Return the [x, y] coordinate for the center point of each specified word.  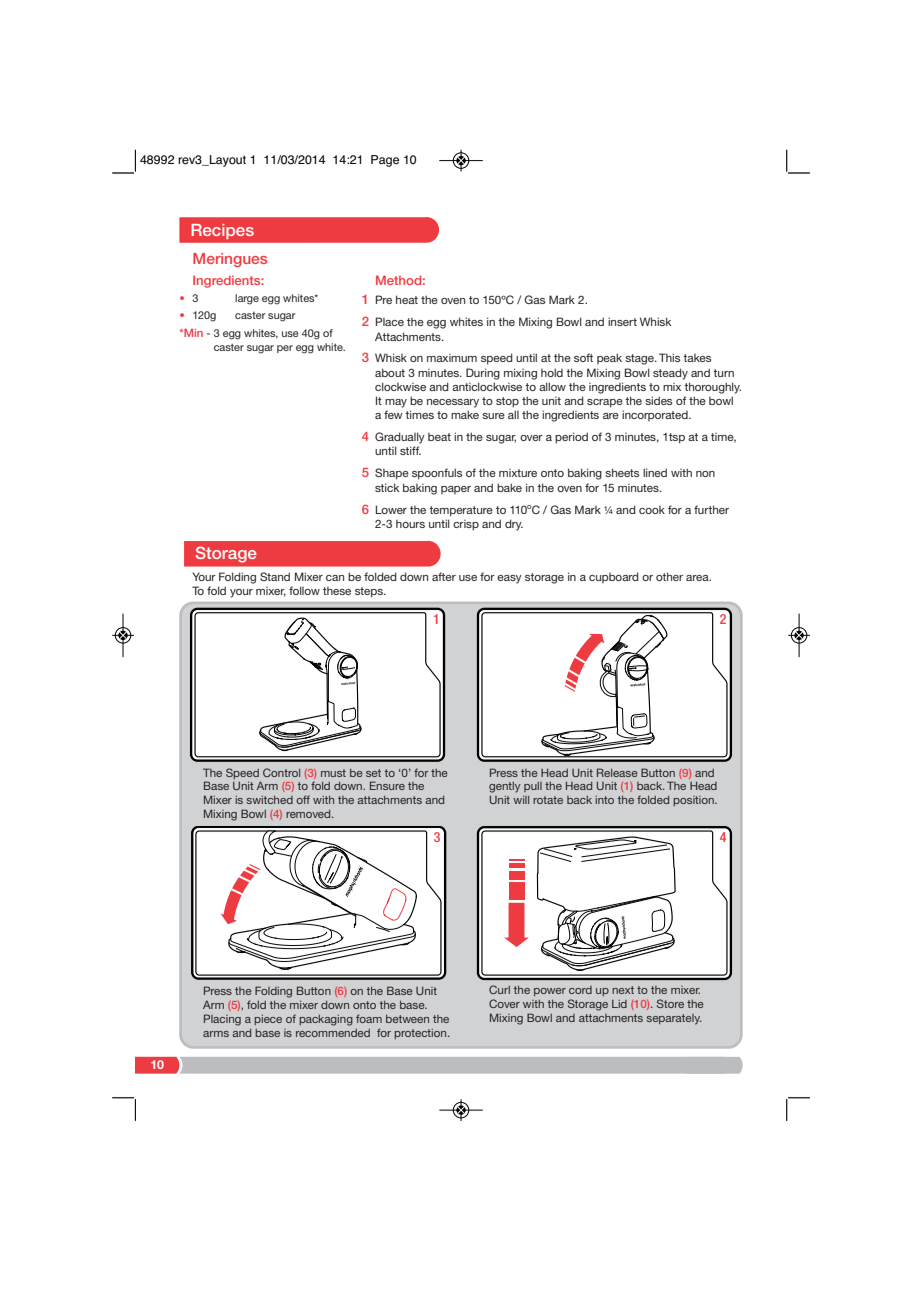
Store [670, 1003]
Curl [499, 989]
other [669, 576]
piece [268, 1020]
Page [385, 161]
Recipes [222, 231]
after [444, 576]
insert [622, 321]
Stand [275, 576]
